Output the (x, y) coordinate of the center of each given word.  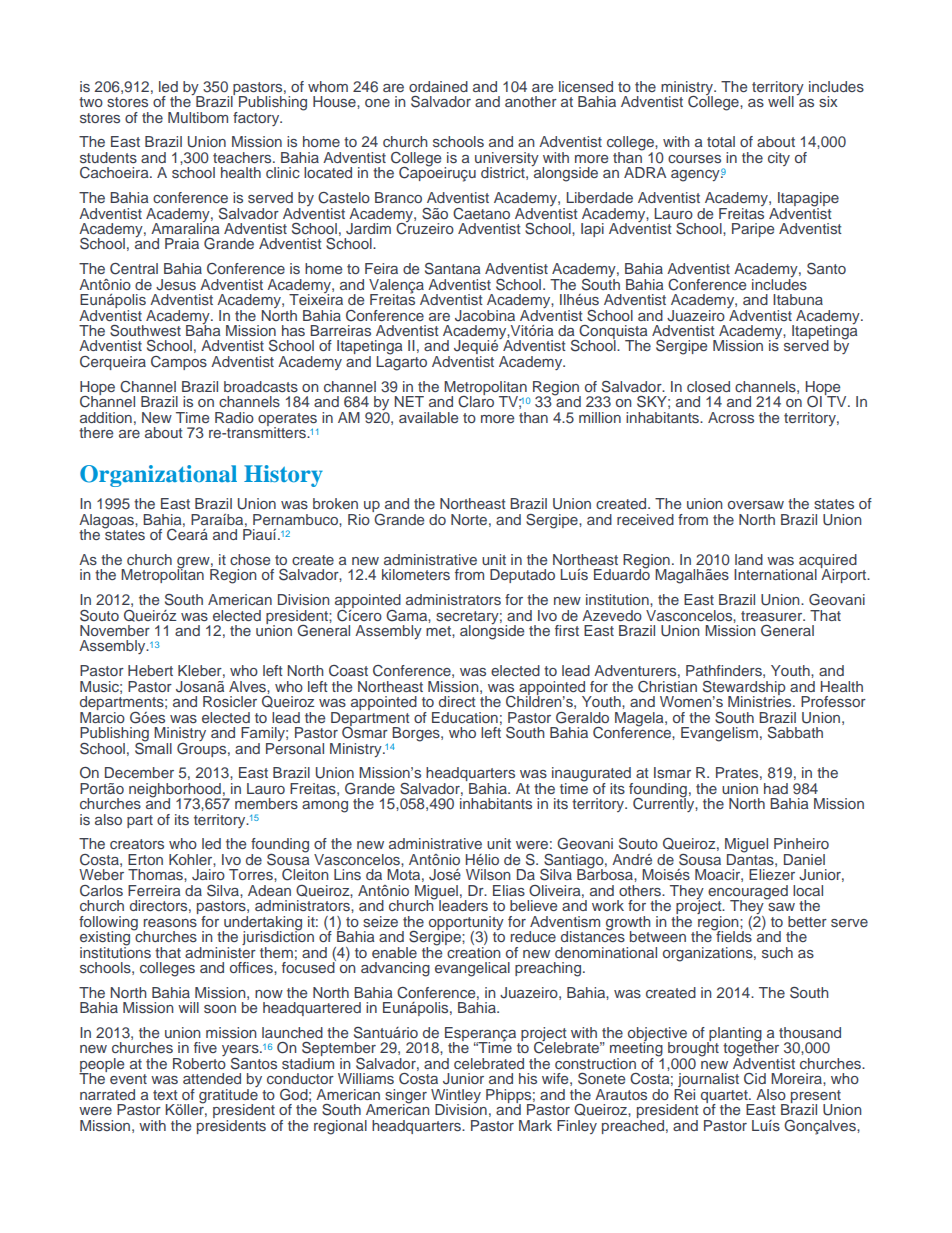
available (428, 417)
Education (465, 717)
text (165, 1095)
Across (731, 417)
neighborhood (176, 791)
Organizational (158, 476)
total (721, 141)
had (776, 788)
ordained (438, 86)
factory (257, 119)
